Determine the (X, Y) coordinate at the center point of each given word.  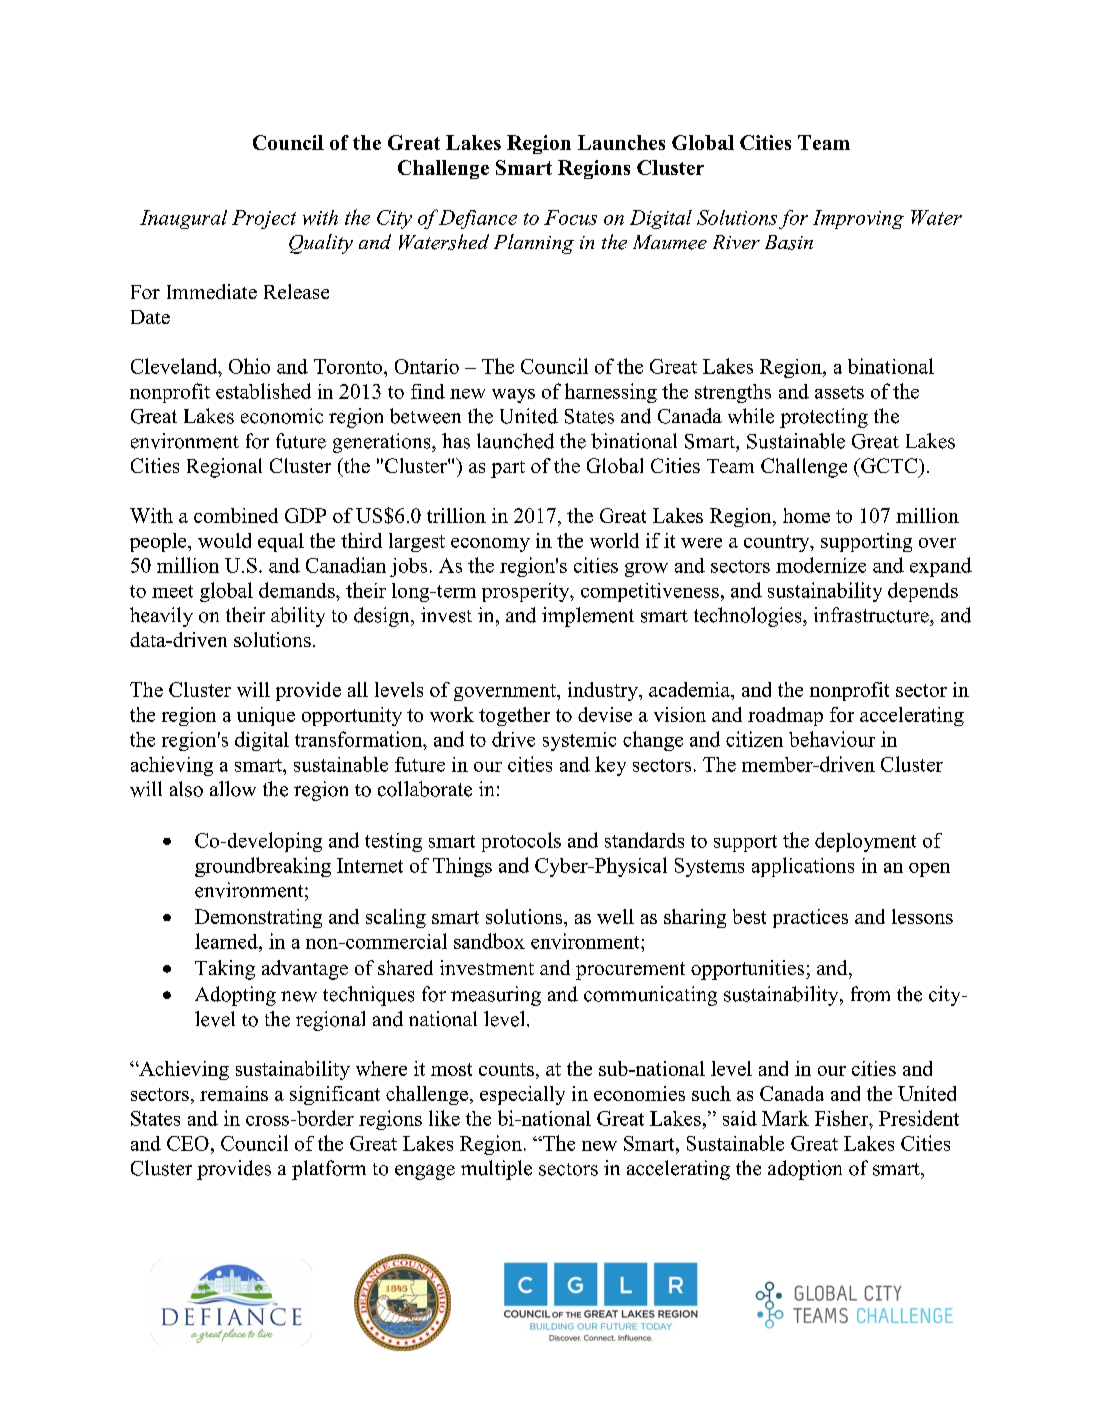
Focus (570, 217)
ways (513, 396)
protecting (824, 418)
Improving (858, 219)
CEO (188, 1143)
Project (264, 219)
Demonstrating (258, 918)
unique (266, 716)
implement (588, 617)
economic (282, 416)
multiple (496, 1170)
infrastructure (872, 615)
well (615, 916)
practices (810, 918)
